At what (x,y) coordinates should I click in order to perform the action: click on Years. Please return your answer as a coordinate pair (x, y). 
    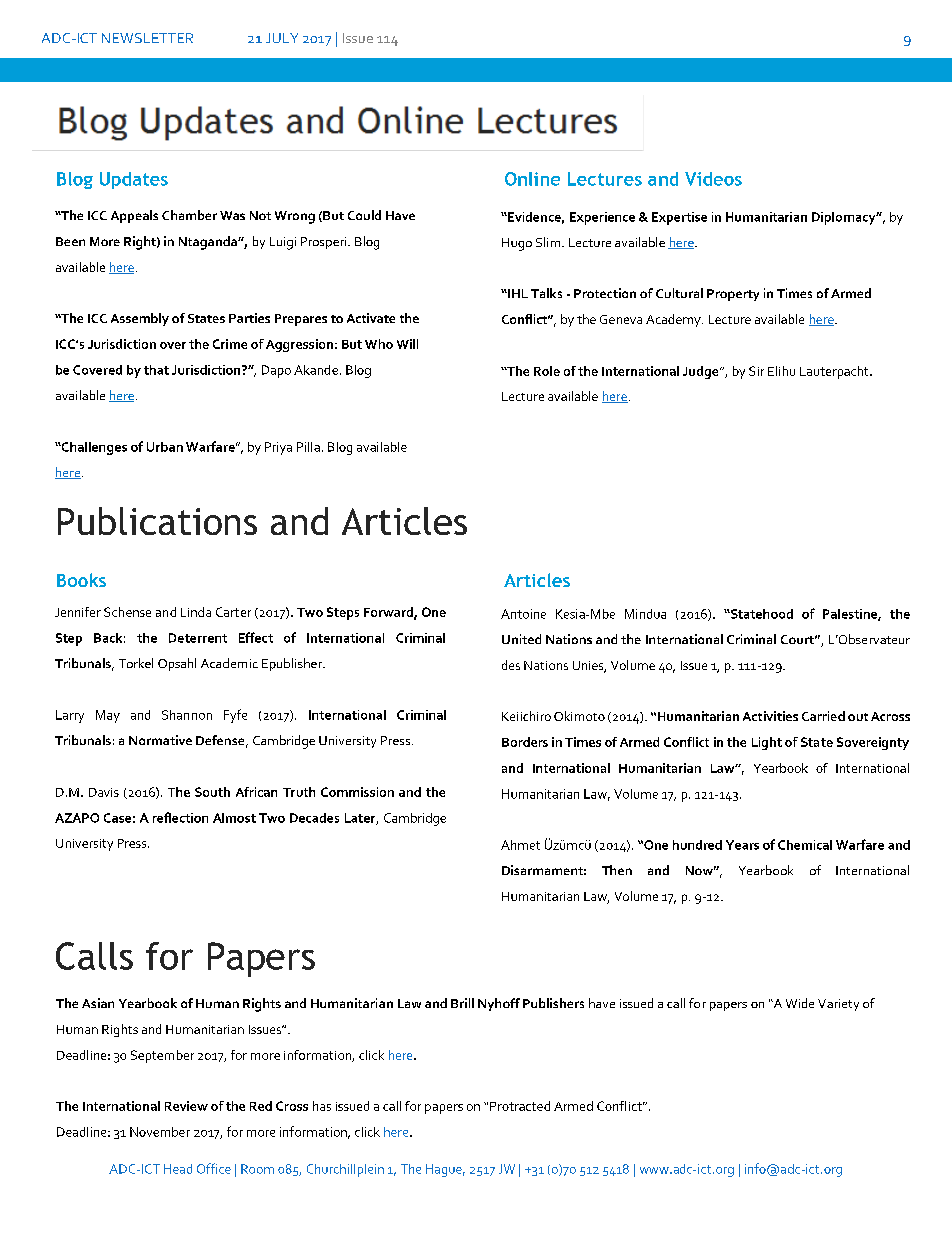
    Looking at the image, I should click on (742, 845).
